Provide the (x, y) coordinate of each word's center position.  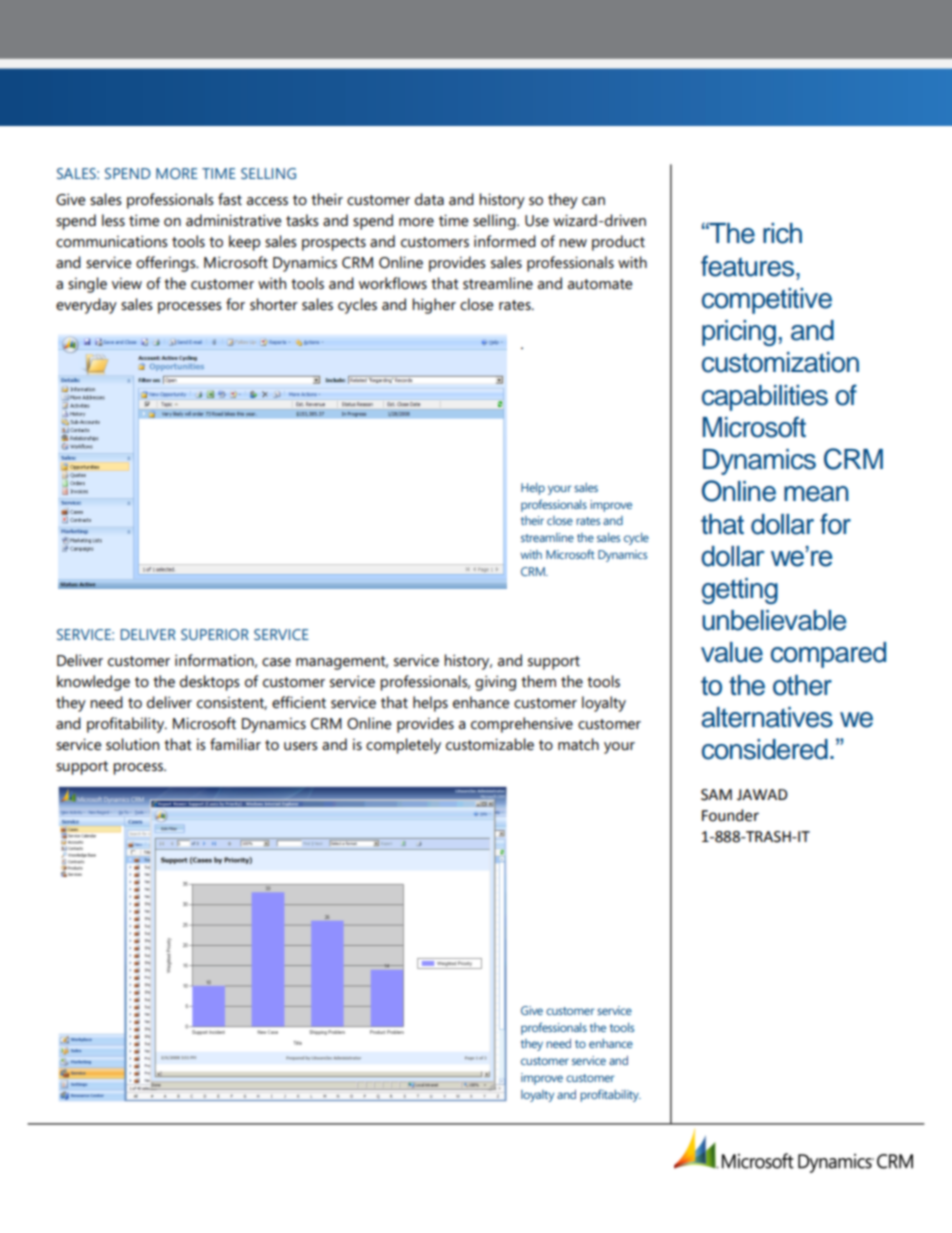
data (429, 199)
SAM (716, 795)
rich (782, 233)
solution (132, 744)
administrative (233, 220)
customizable (490, 744)
